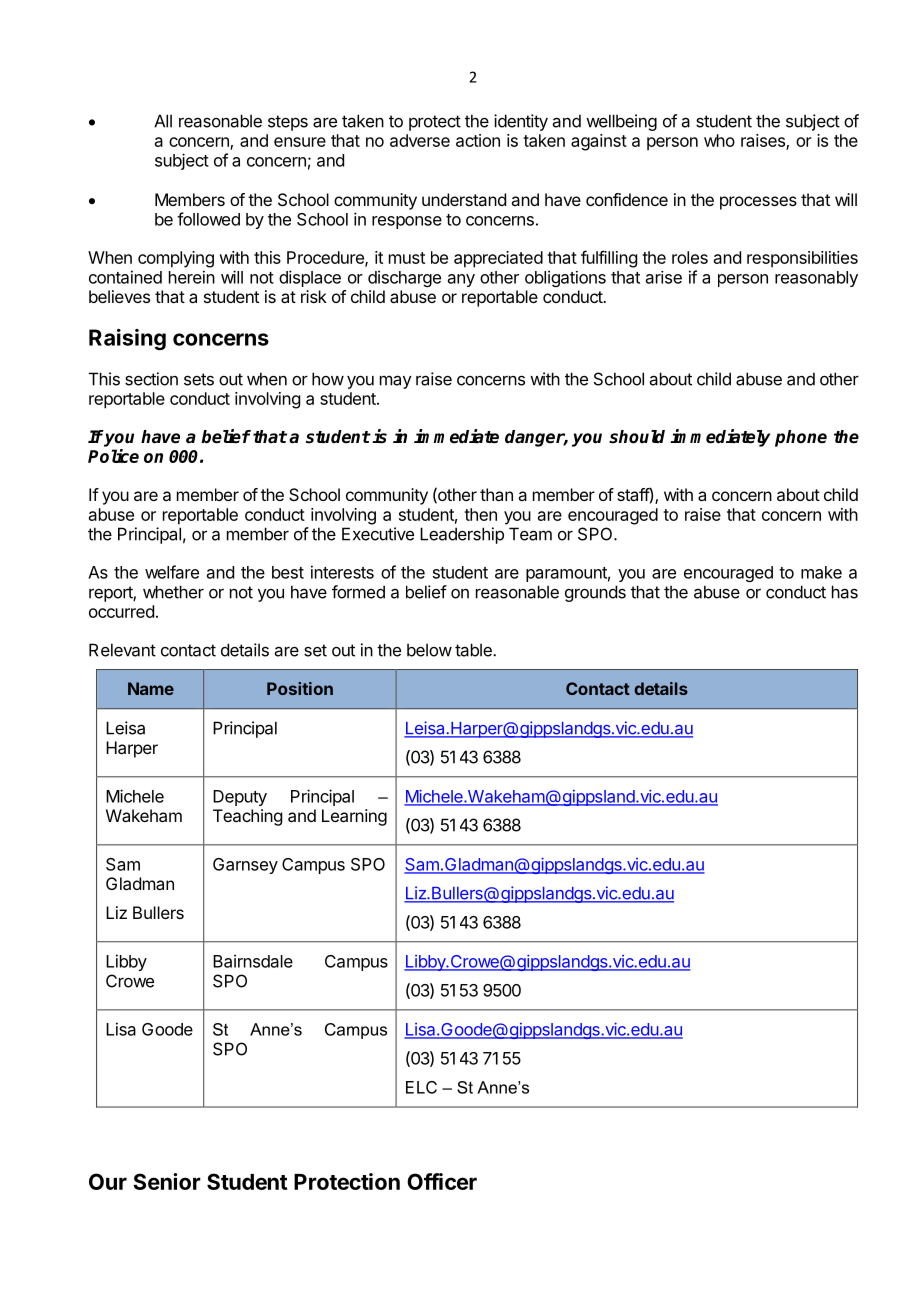  I want to click on Name, so click(151, 688).
